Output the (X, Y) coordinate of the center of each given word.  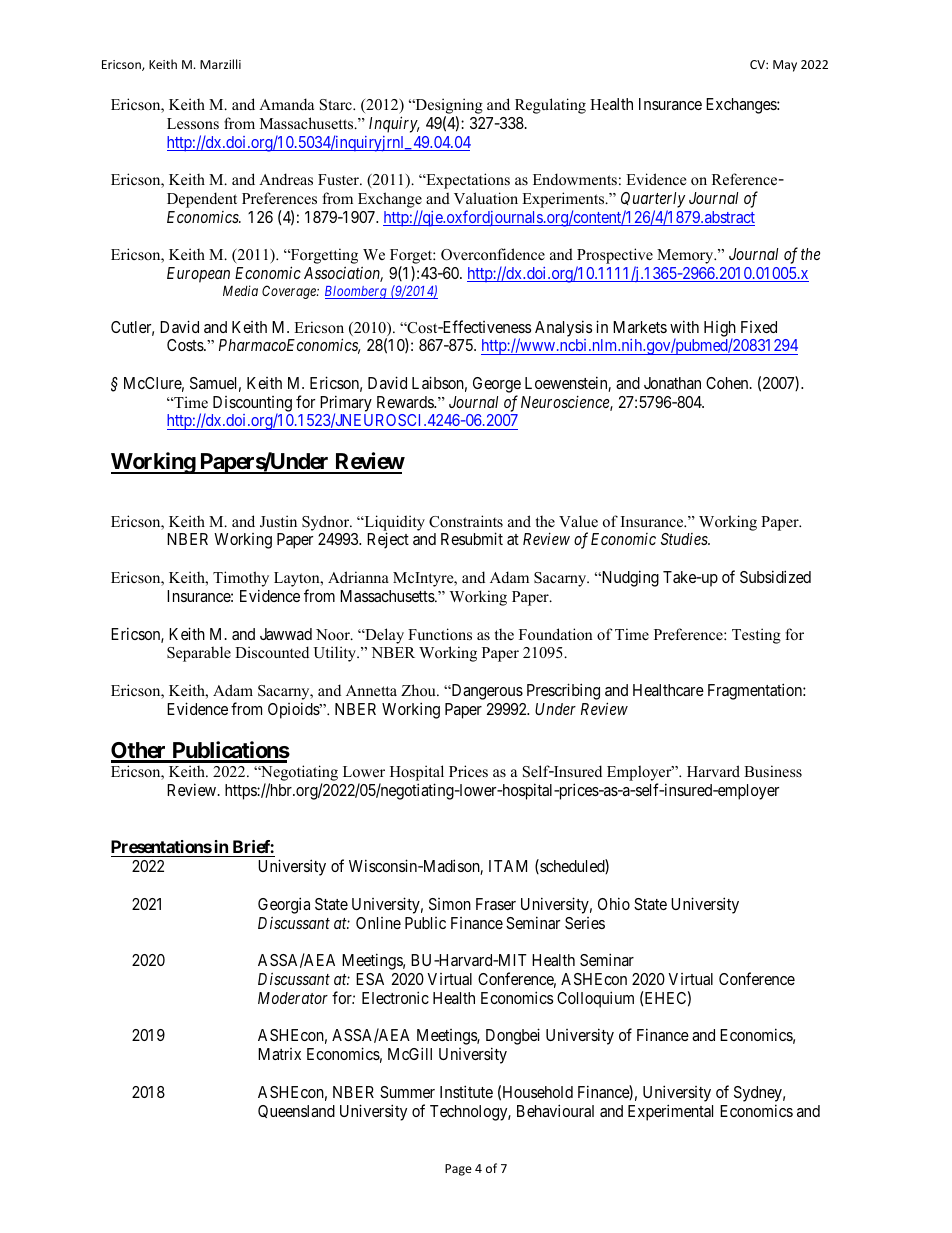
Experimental (670, 1112)
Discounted (272, 652)
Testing (756, 636)
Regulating (550, 106)
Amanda (286, 104)
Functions (440, 634)
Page (458, 1170)
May (785, 66)
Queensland (296, 1111)
